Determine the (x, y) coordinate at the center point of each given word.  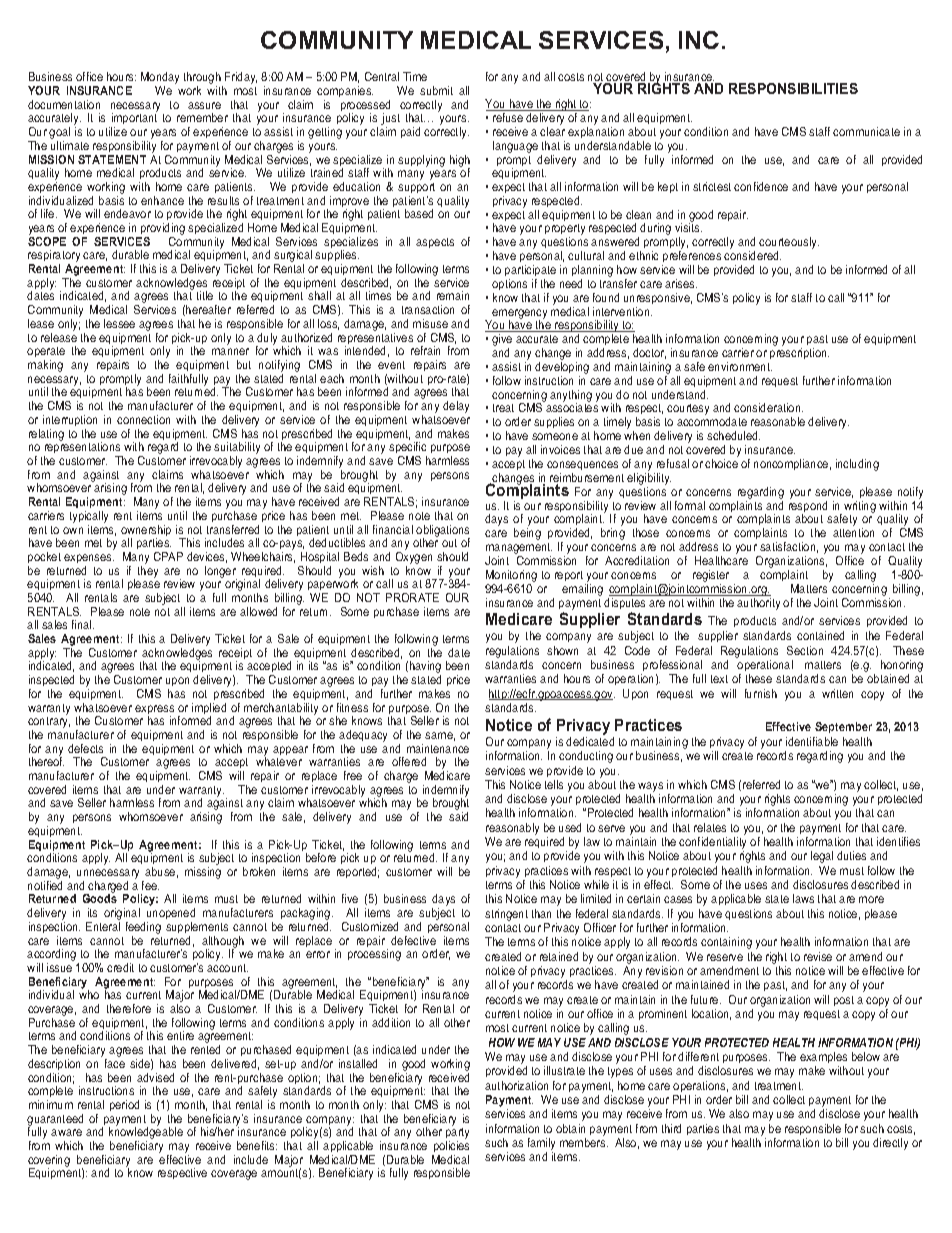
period (124, 1105)
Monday (160, 79)
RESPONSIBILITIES (793, 88)
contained (820, 635)
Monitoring (511, 576)
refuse (508, 117)
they (148, 572)
